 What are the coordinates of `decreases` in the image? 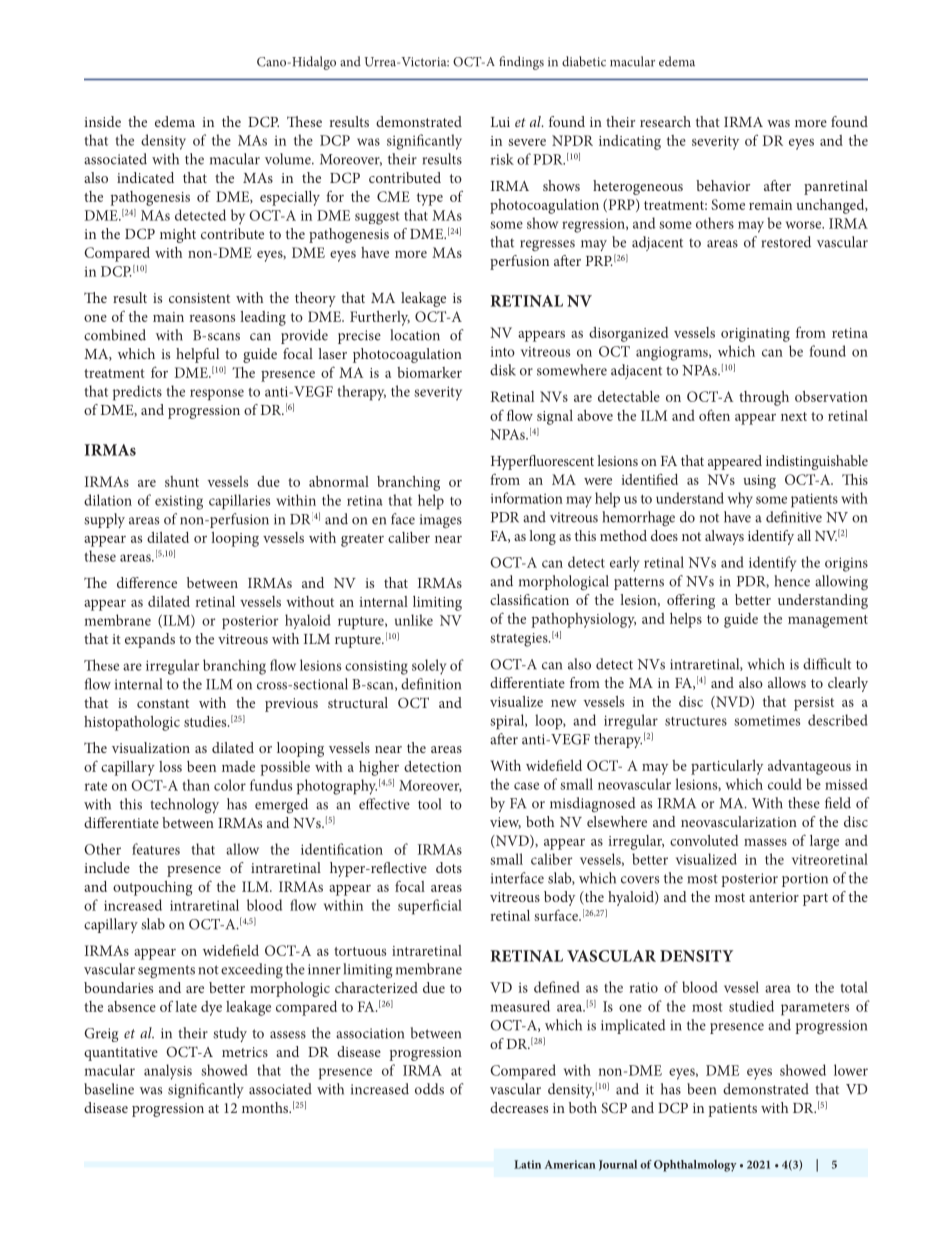 It's located at (519, 1107).
